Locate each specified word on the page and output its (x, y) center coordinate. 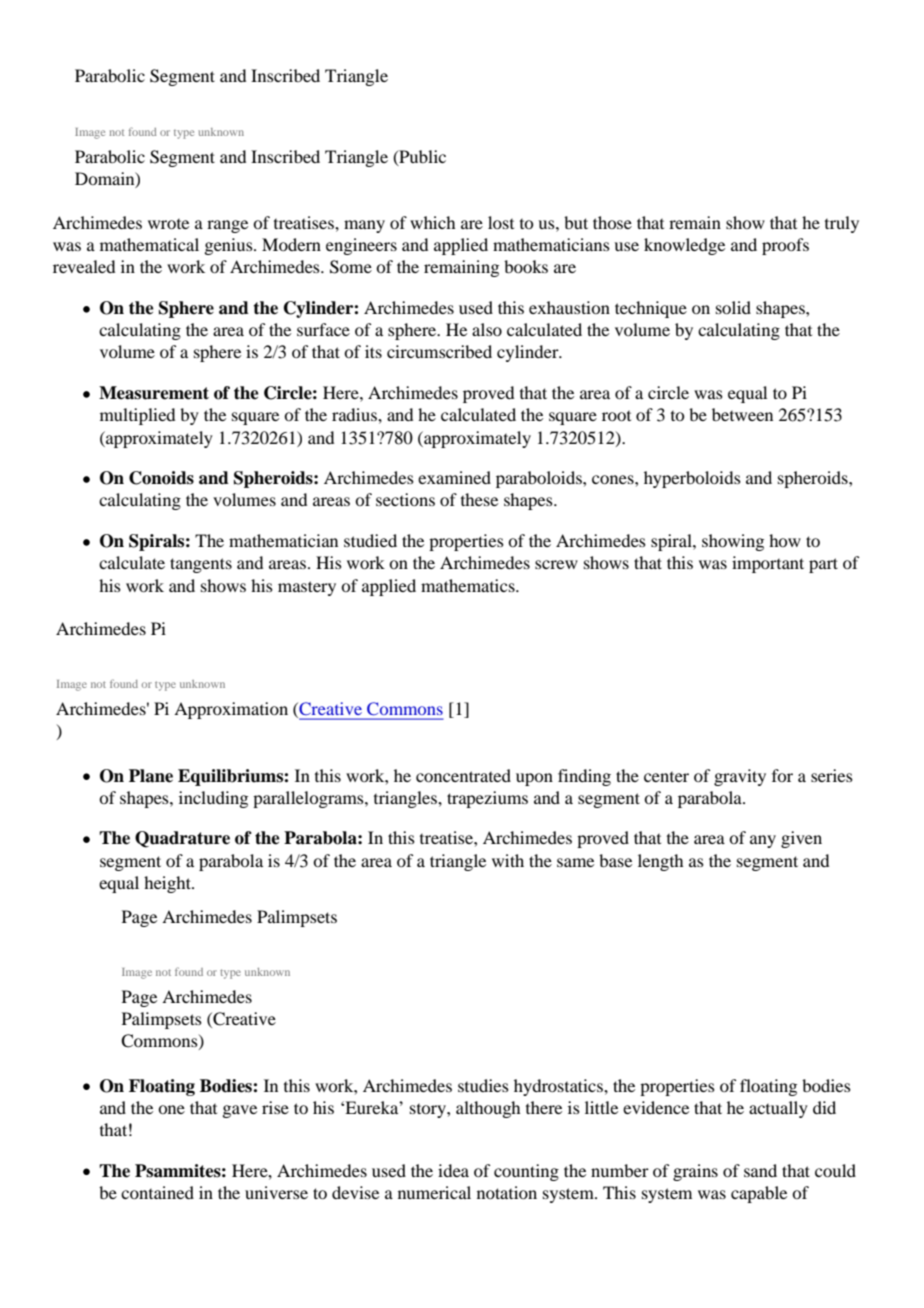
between (742, 414)
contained (157, 1192)
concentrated (463, 775)
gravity (740, 777)
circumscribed (439, 351)
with (508, 860)
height (168, 884)
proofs (785, 246)
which (432, 222)
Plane (151, 776)
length (660, 862)
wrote (168, 224)
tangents (201, 565)
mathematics (469, 585)
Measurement (154, 393)
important (768, 564)
